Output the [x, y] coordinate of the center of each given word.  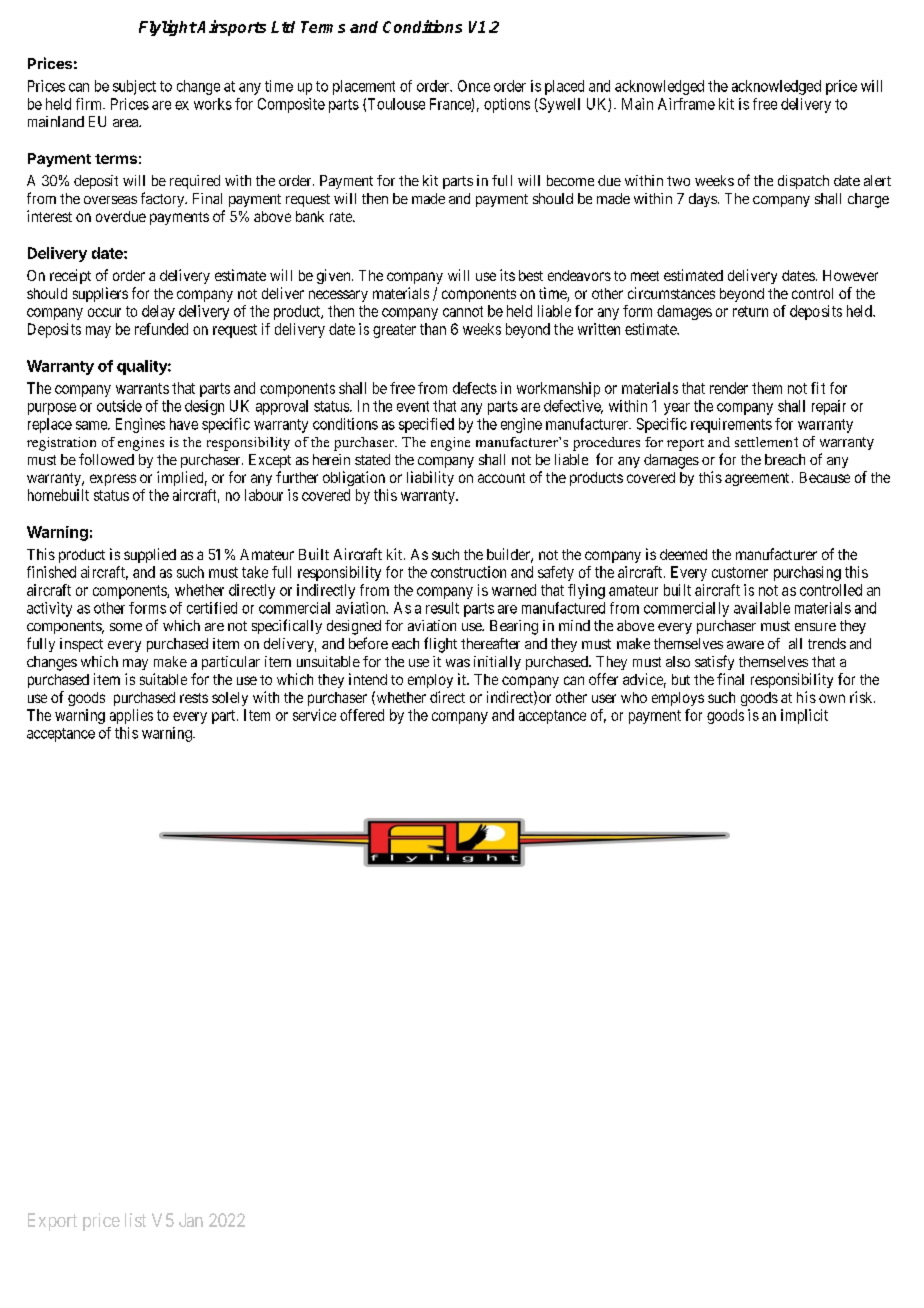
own [832, 698]
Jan [191, 1220]
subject [134, 87]
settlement [766, 442]
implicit [804, 716]
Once [474, 86]
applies [131, 716]
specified [426, 425]
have [184, 424]
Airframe [686, 104]
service [314, 715]
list [135, 1220]
